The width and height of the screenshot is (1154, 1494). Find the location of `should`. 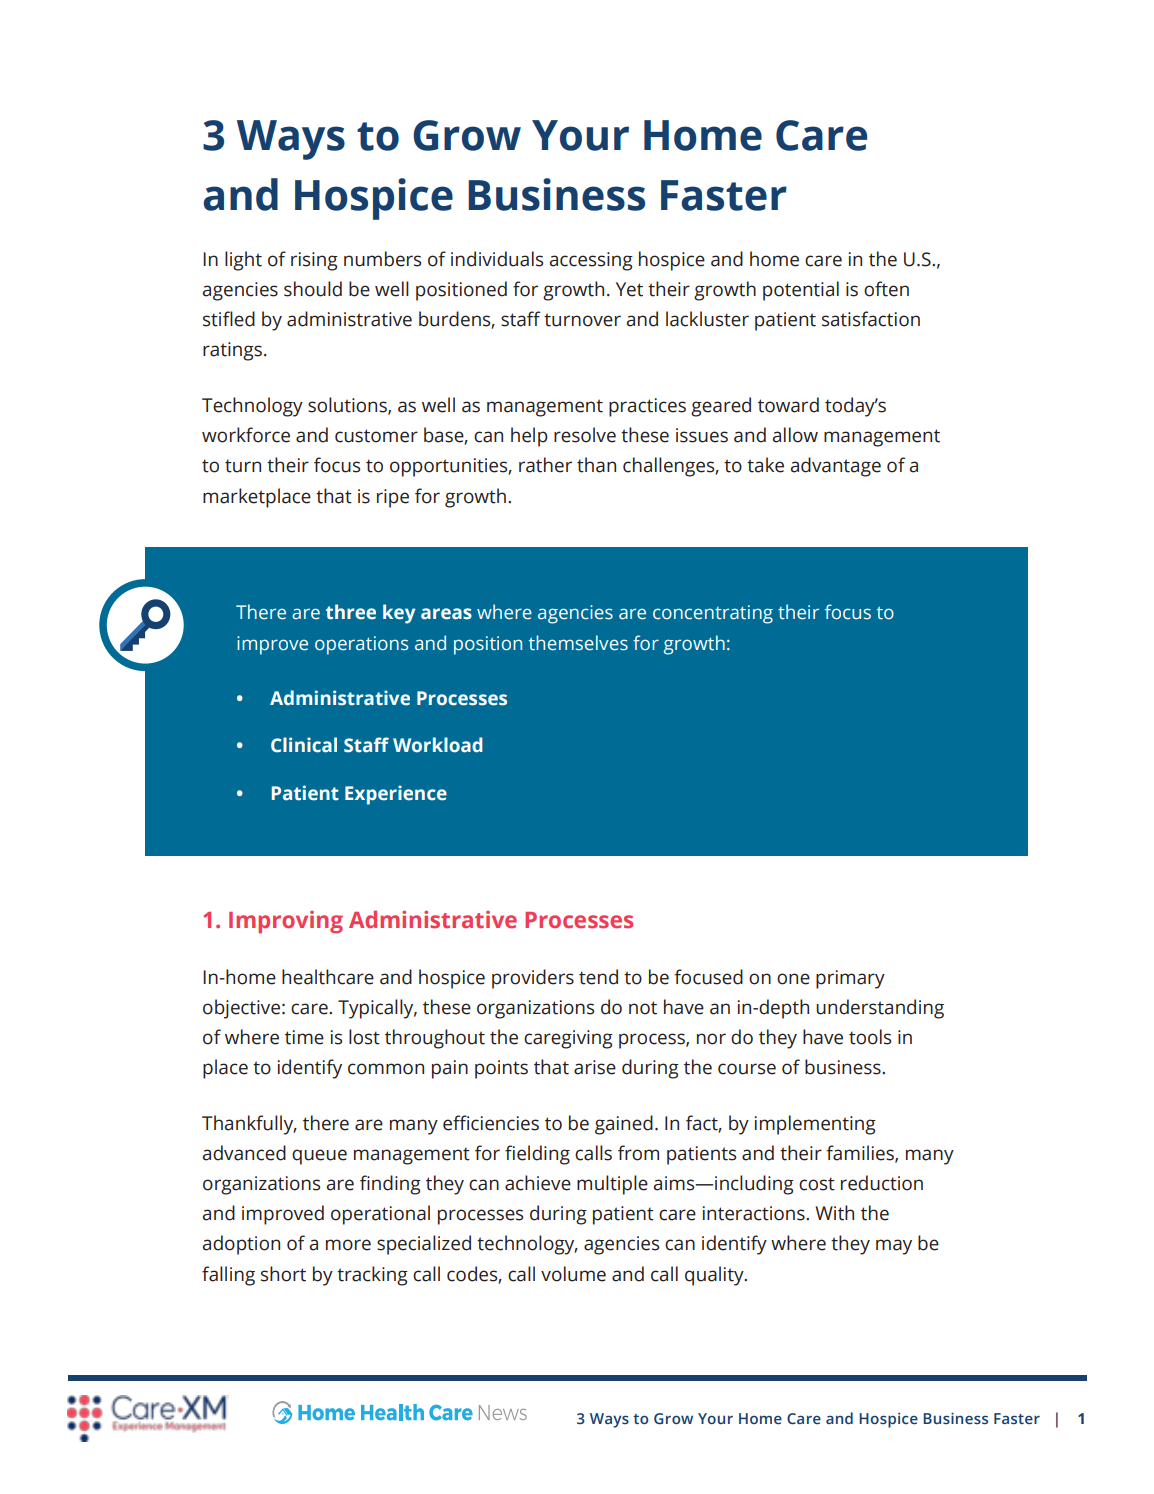

should is located at coordinates (313, 289).
